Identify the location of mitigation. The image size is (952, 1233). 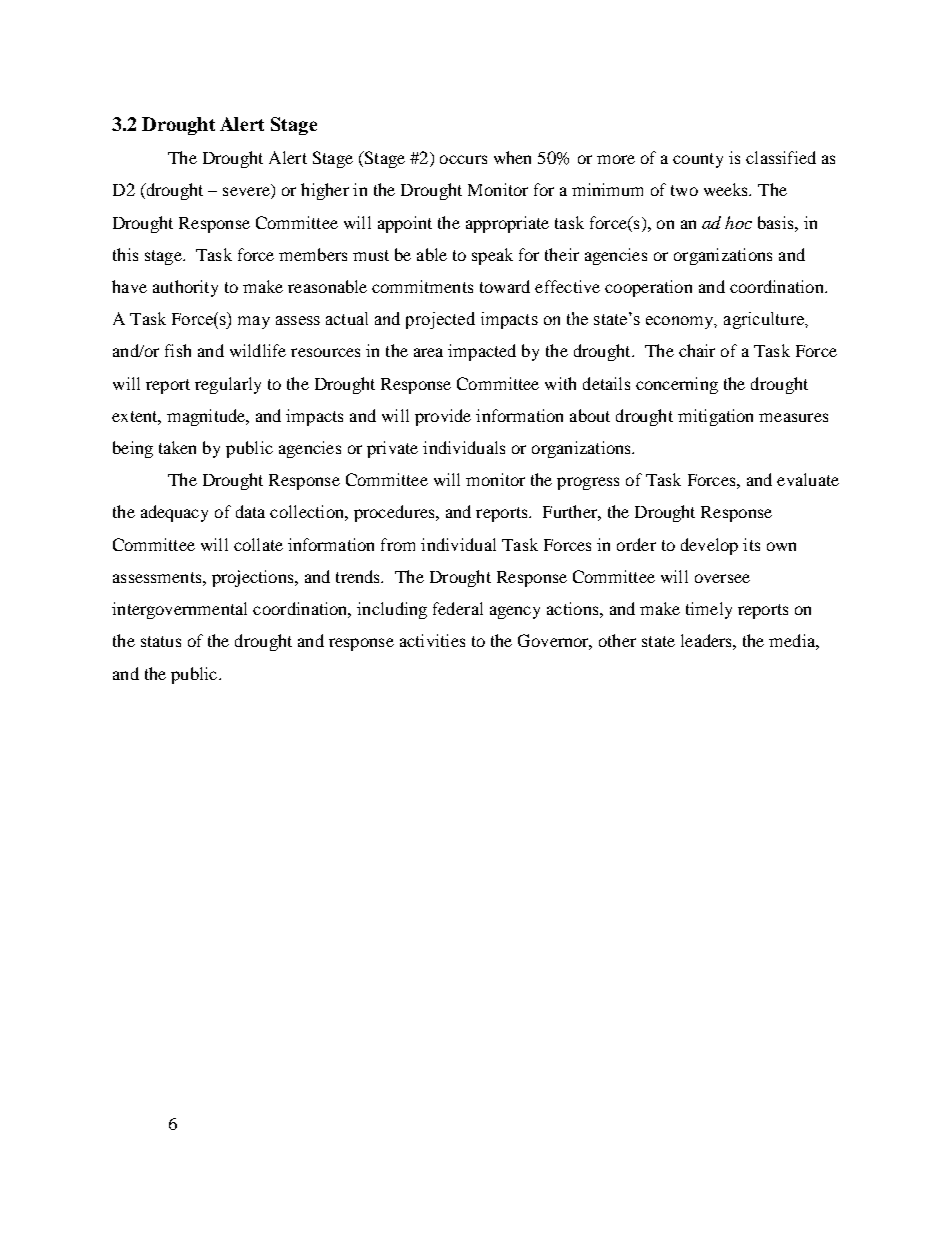
(715, 417).
